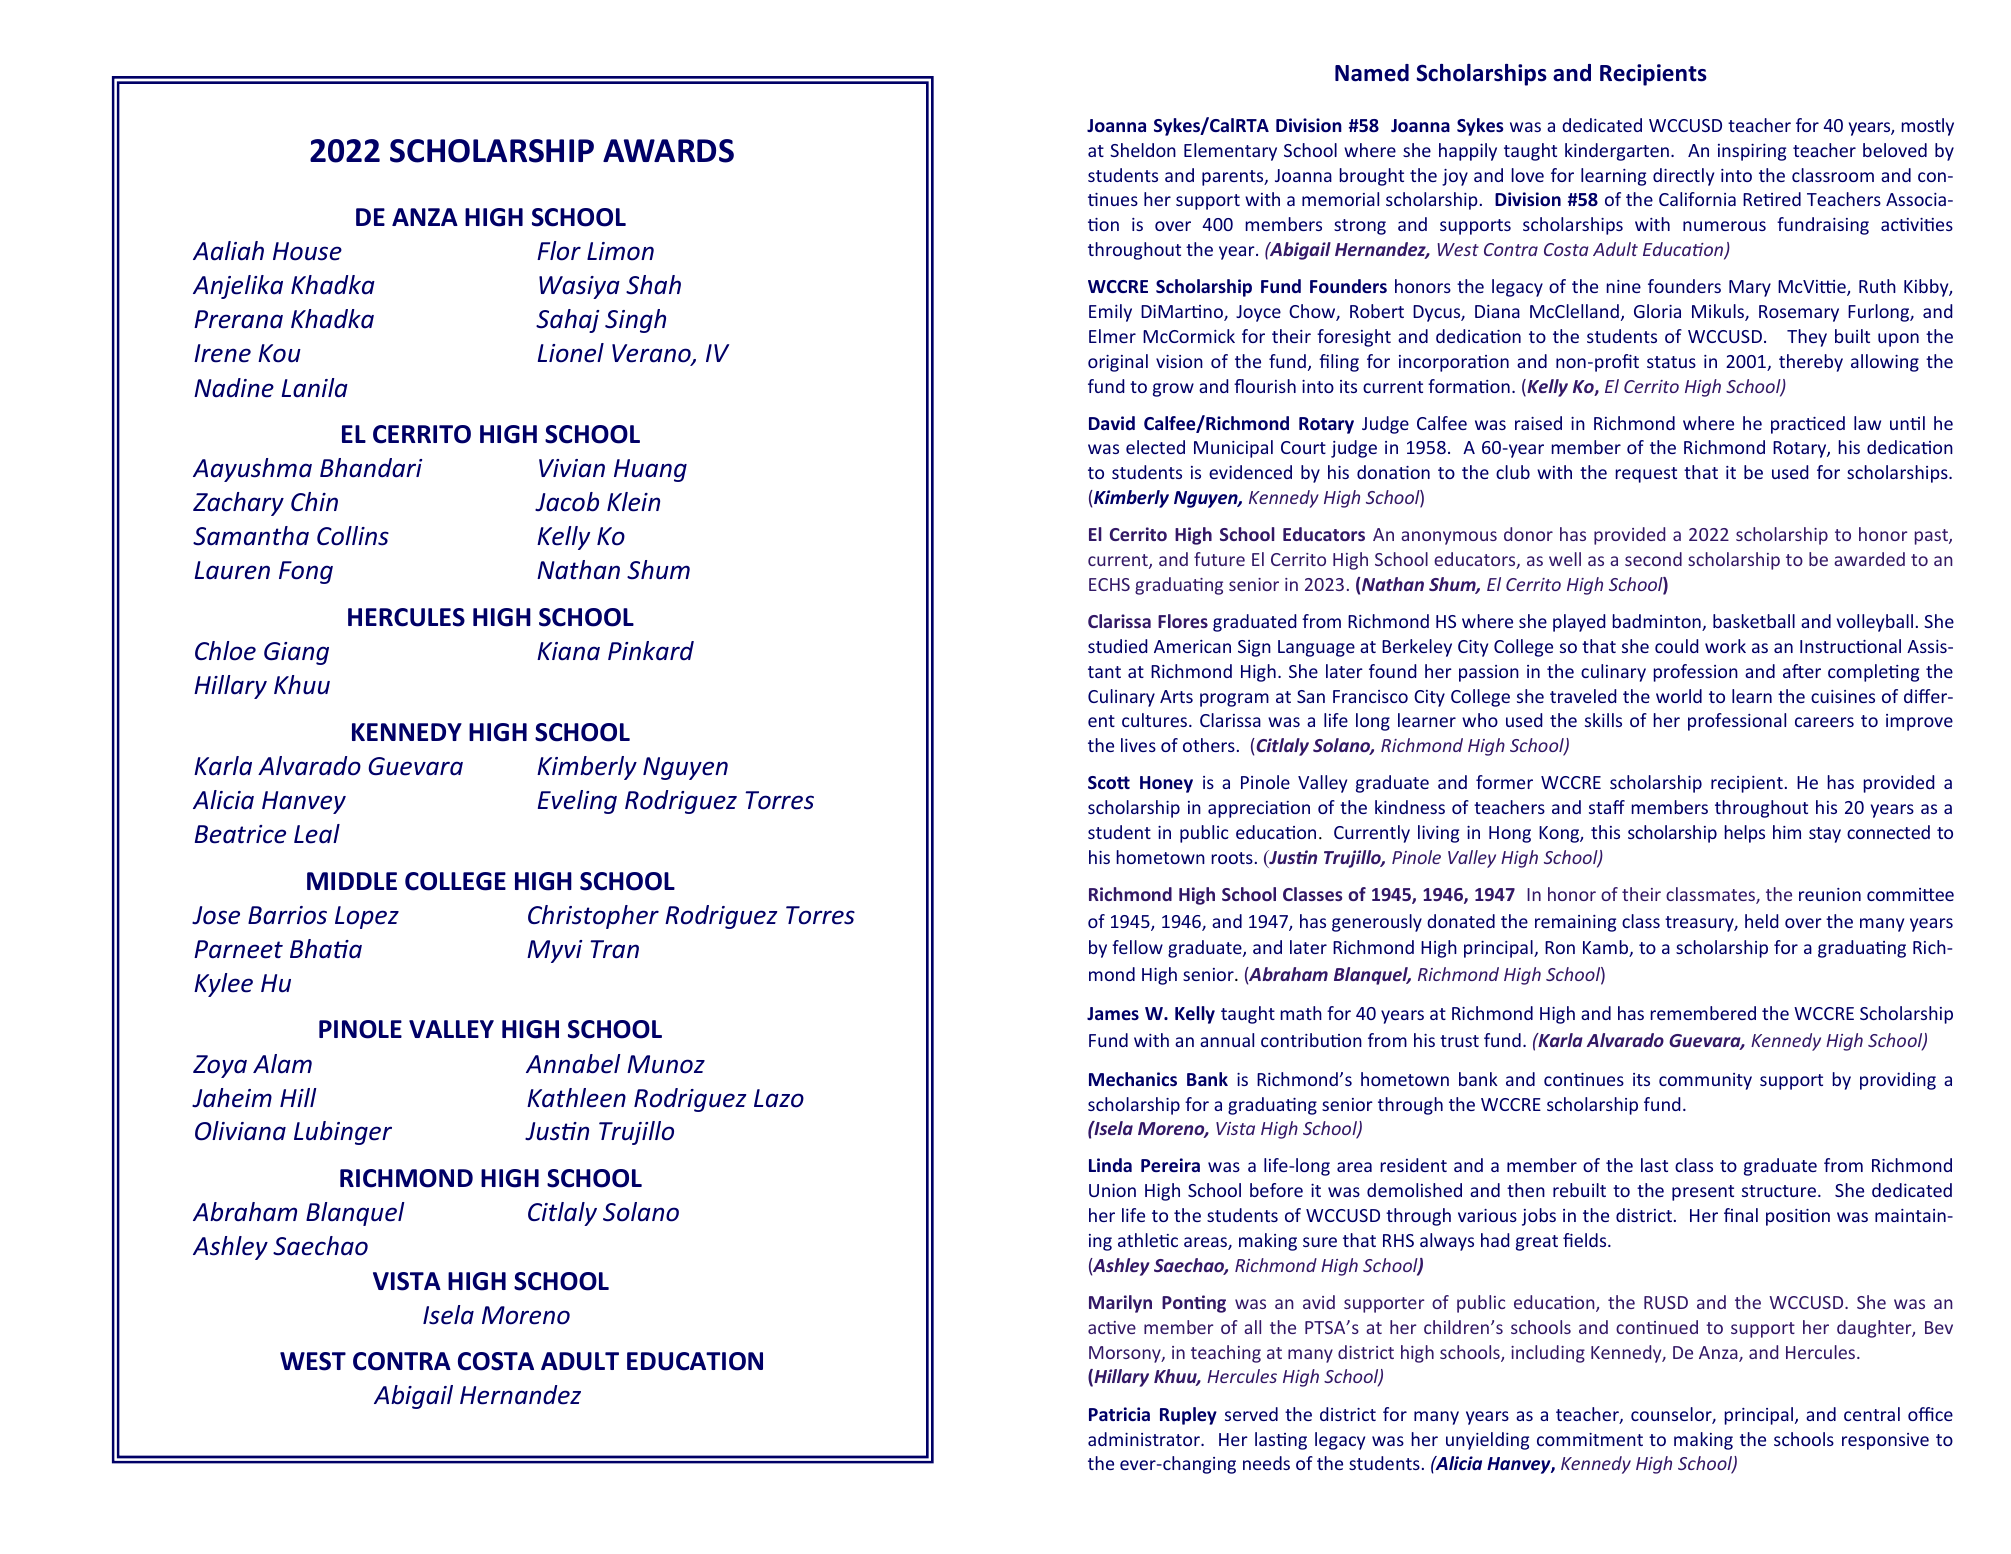 Image resolution: width=2011 pixels, height=1554 pixels. I want to click on community, so click(1705, 1081).
